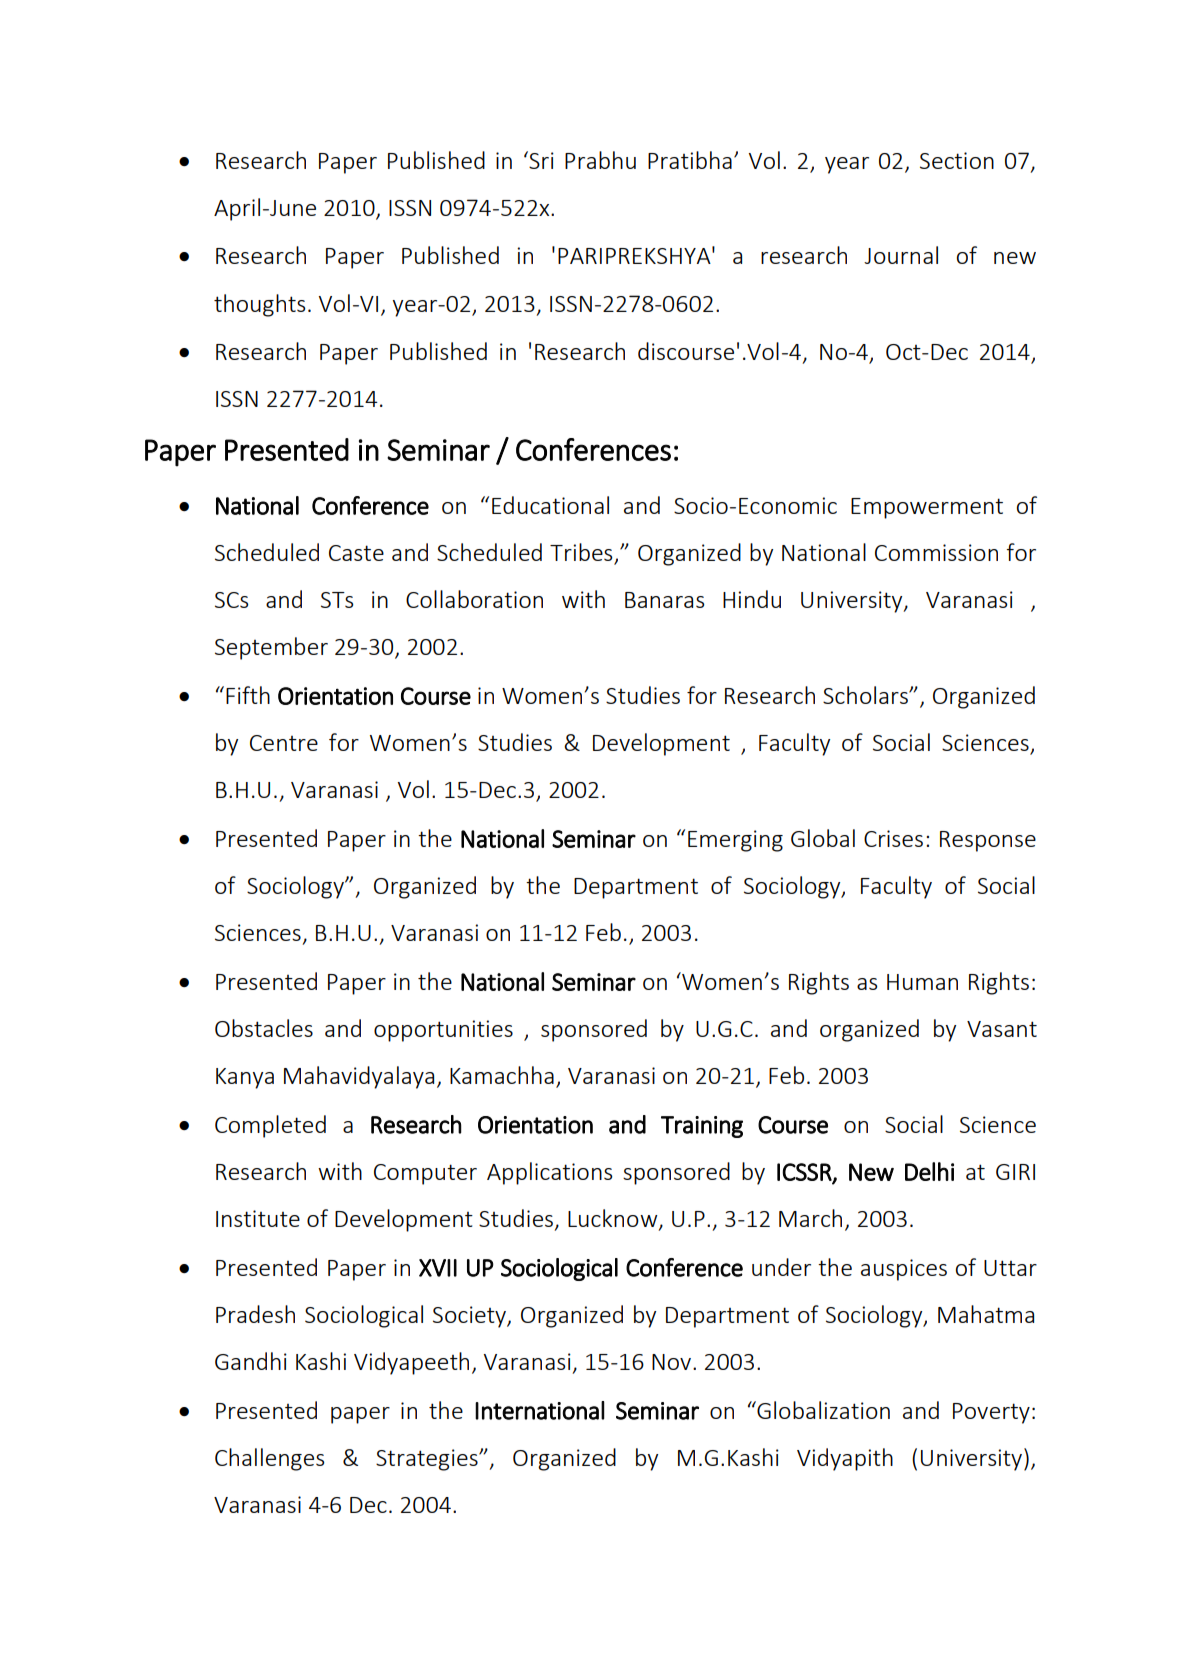 The width and height of the screenshot is (1180, 1669). I want to click on Commission, so click(936, 552).
